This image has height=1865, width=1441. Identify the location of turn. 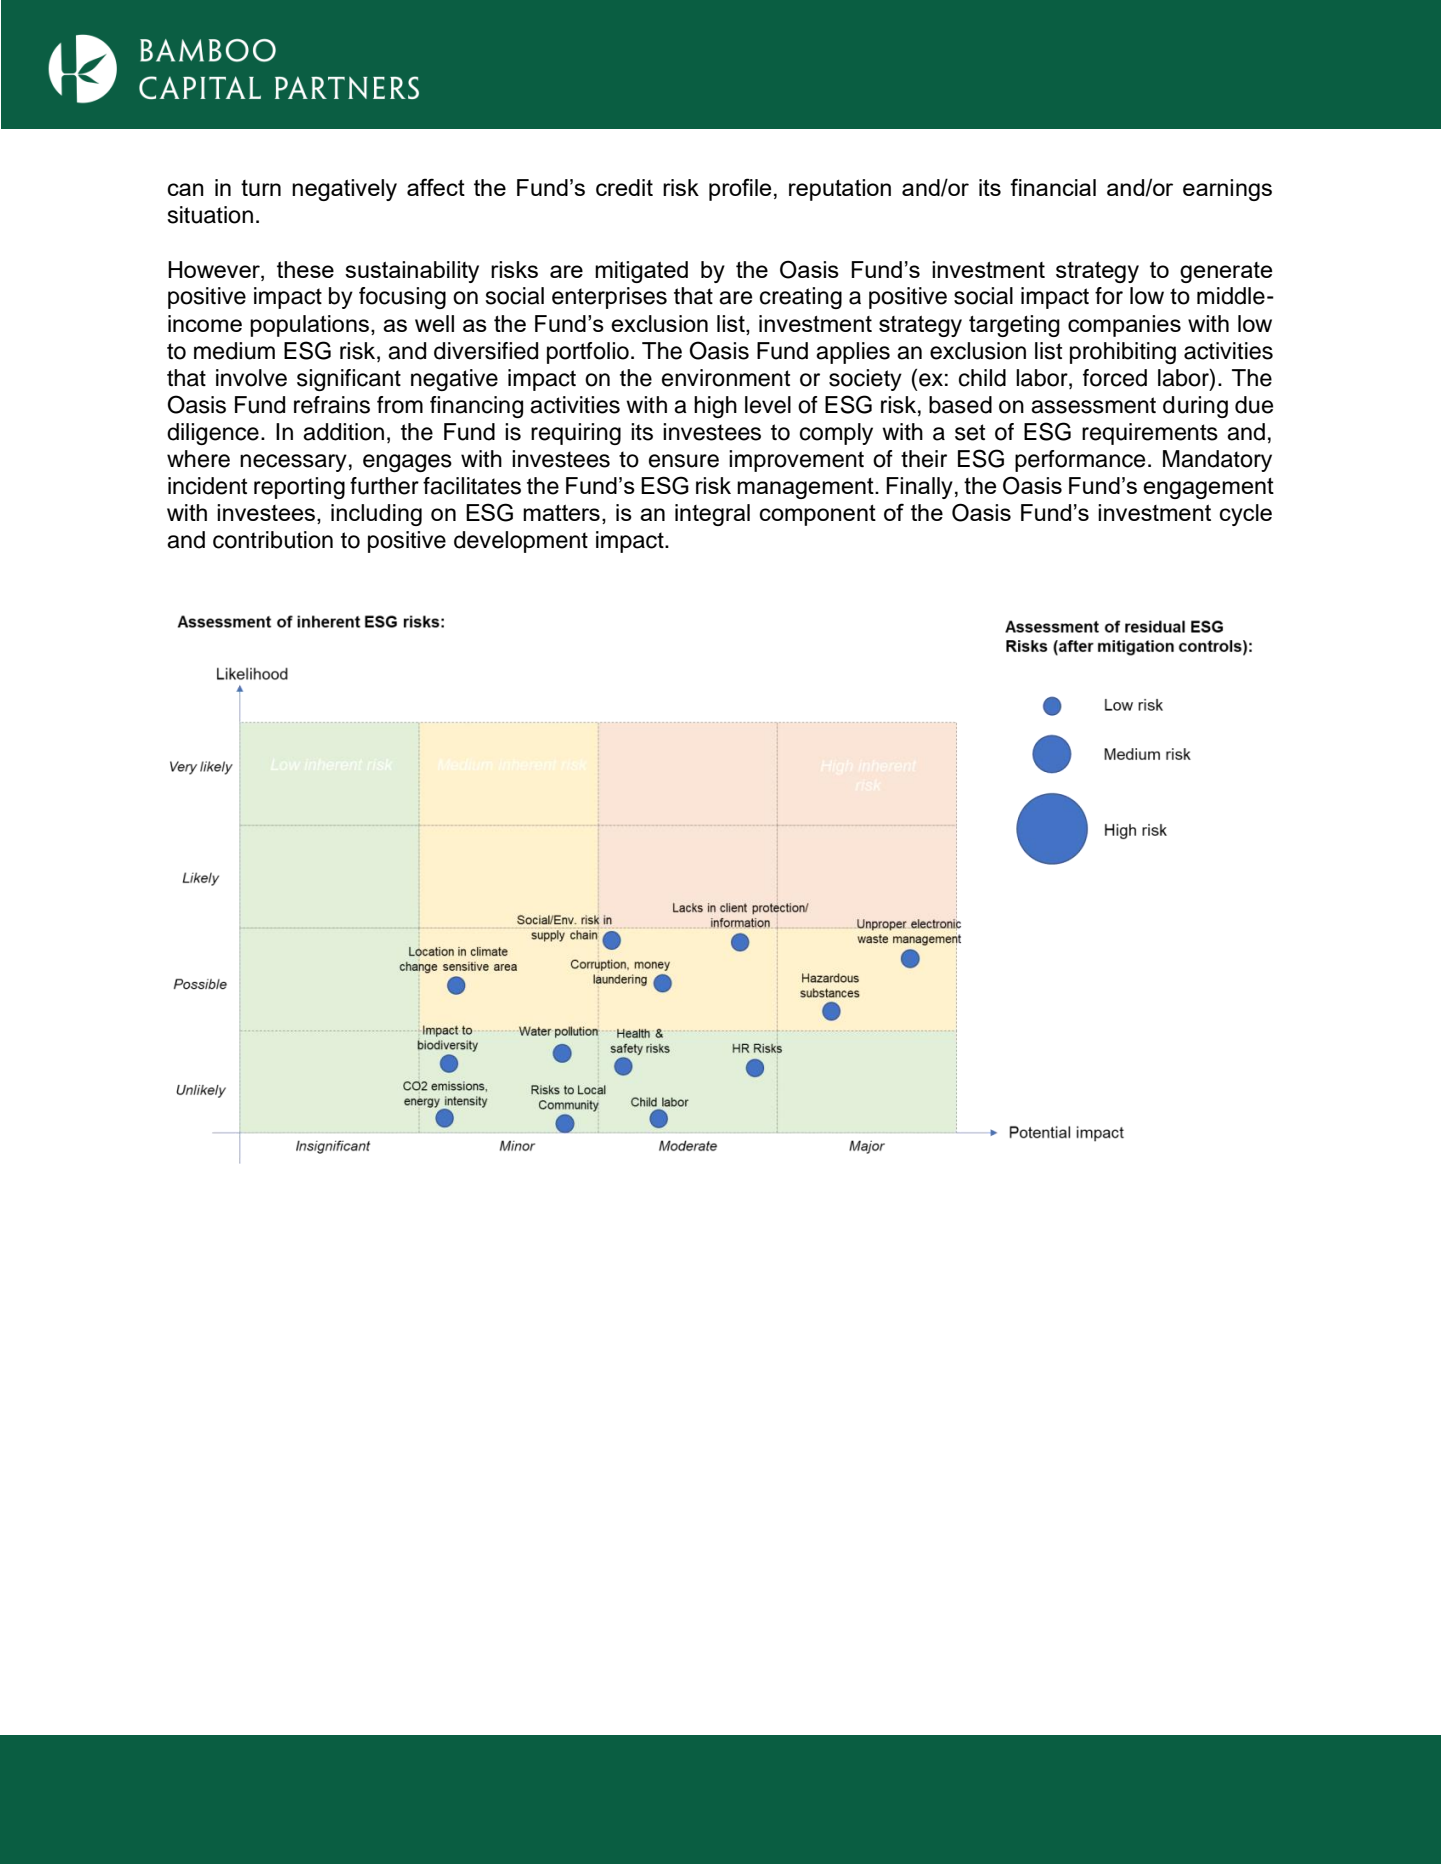
(261, 188).
